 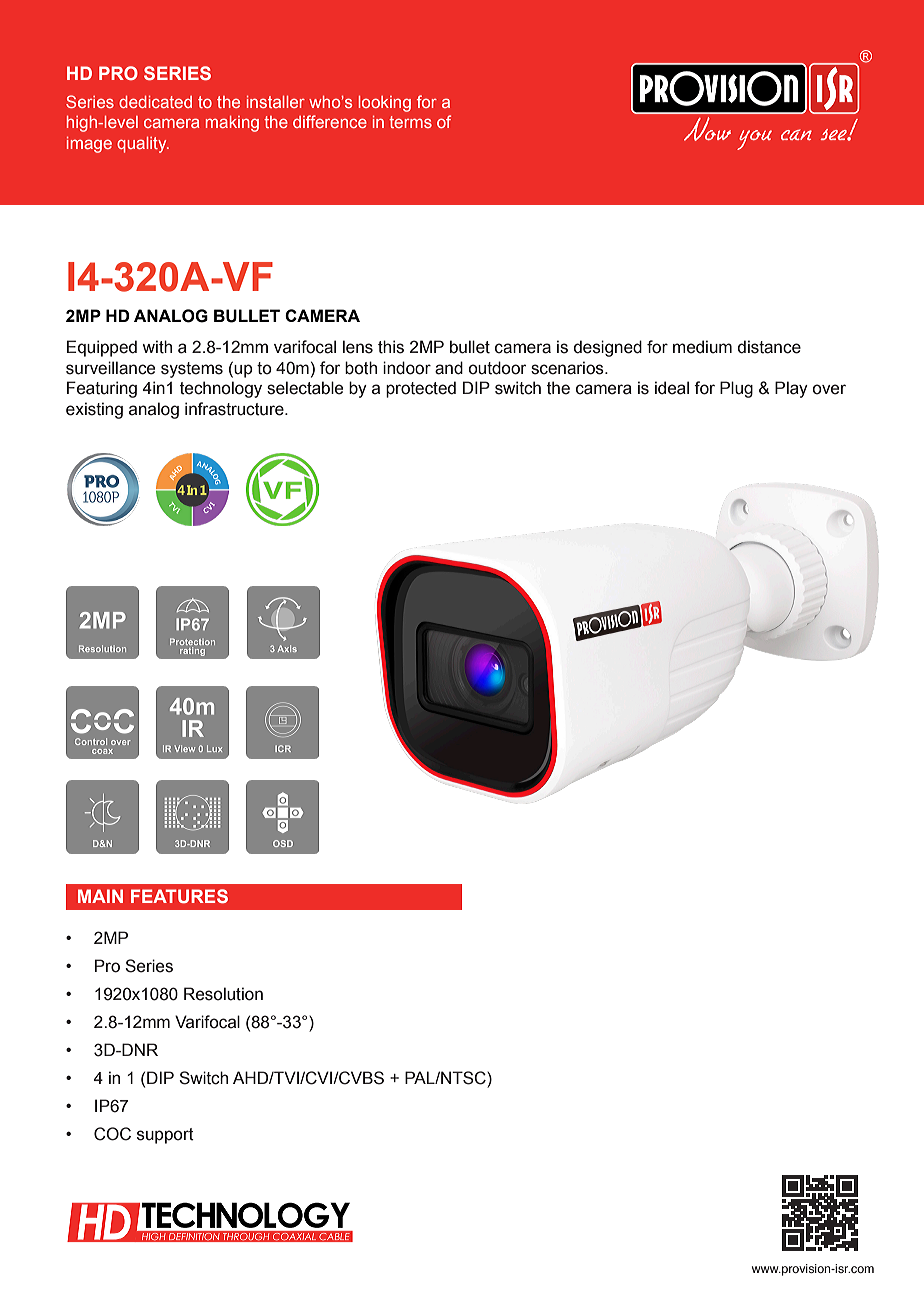 What do you see at coordinates (449, 368) in the screenshot?
I see `and` at bounding box center [449, 368].
